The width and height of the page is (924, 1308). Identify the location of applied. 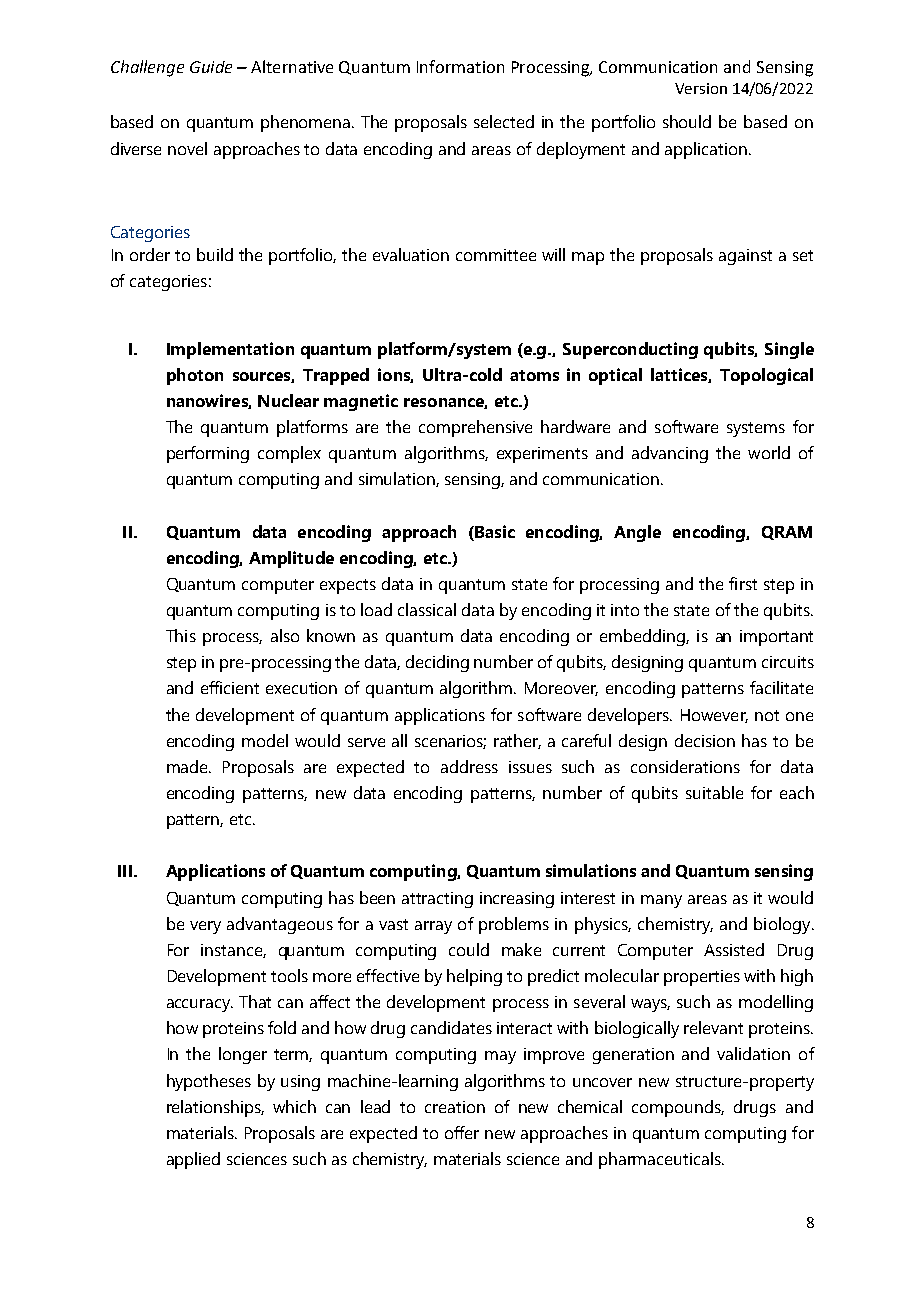
(193, 1160).
